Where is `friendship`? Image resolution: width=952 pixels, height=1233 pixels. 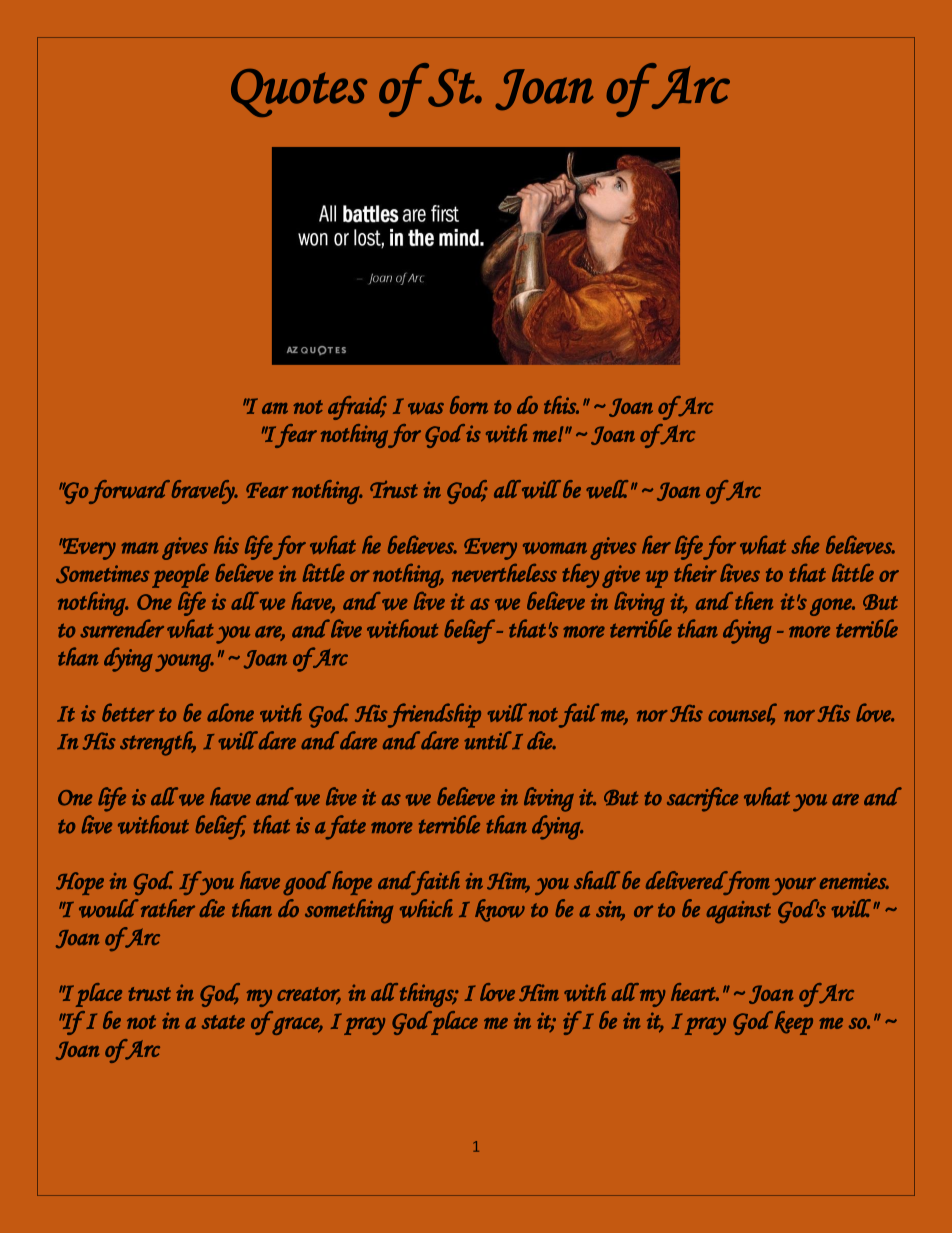 friendship is located at coordinates (434, 715).
